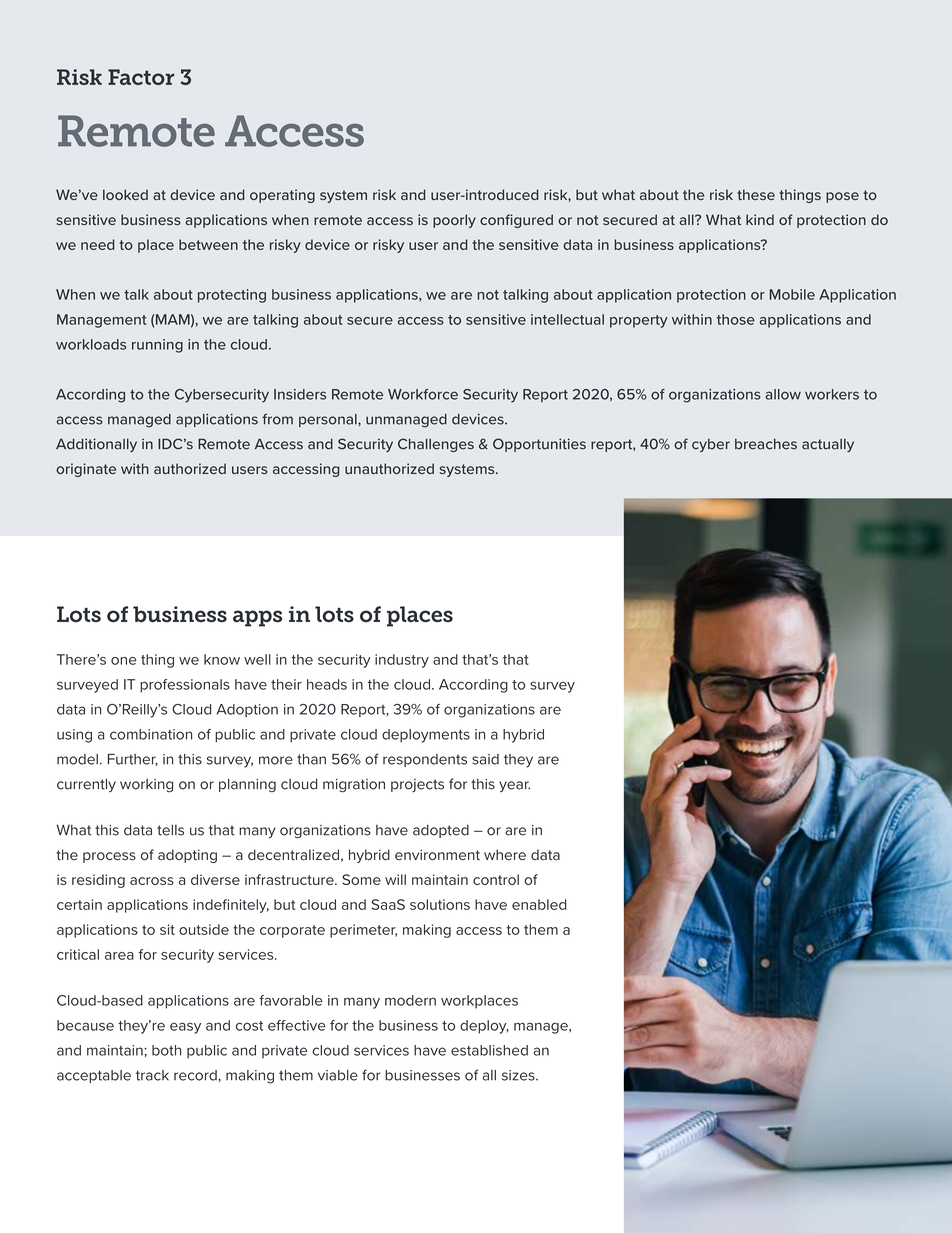 This screenshot has width=952, height=1233. Describe the element at coordinates (766, 444) in the screenshot. I see `breaches` at that location.
